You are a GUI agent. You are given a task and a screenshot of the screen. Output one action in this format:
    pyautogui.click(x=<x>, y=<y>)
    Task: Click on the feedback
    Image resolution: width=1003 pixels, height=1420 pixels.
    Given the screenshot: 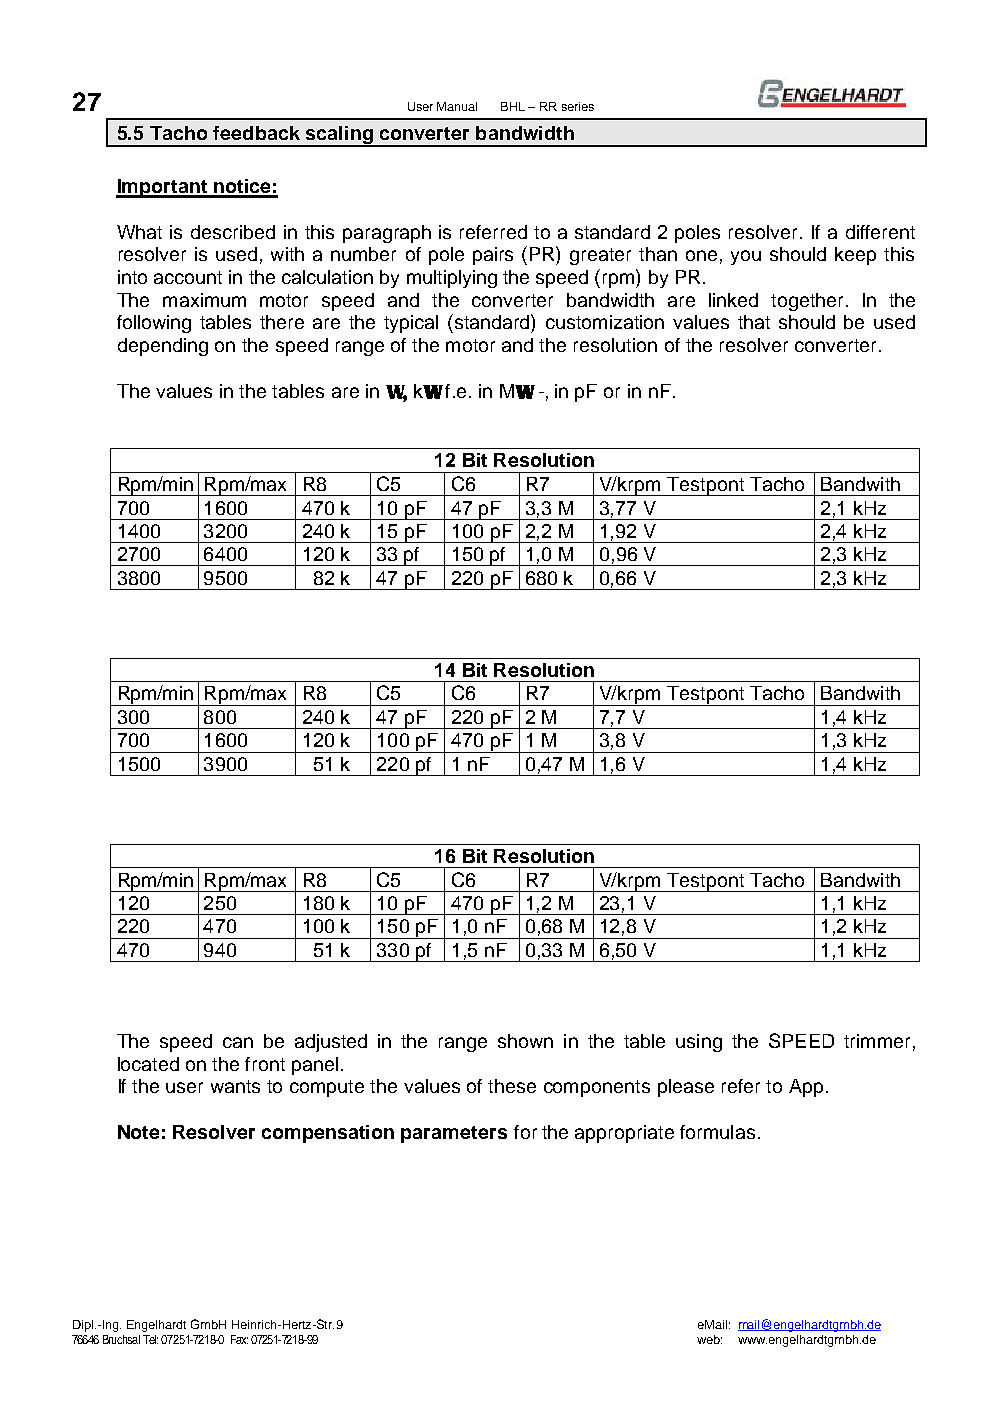 What is the action you would take?
    pyautogui.click(x=256, y=133)
